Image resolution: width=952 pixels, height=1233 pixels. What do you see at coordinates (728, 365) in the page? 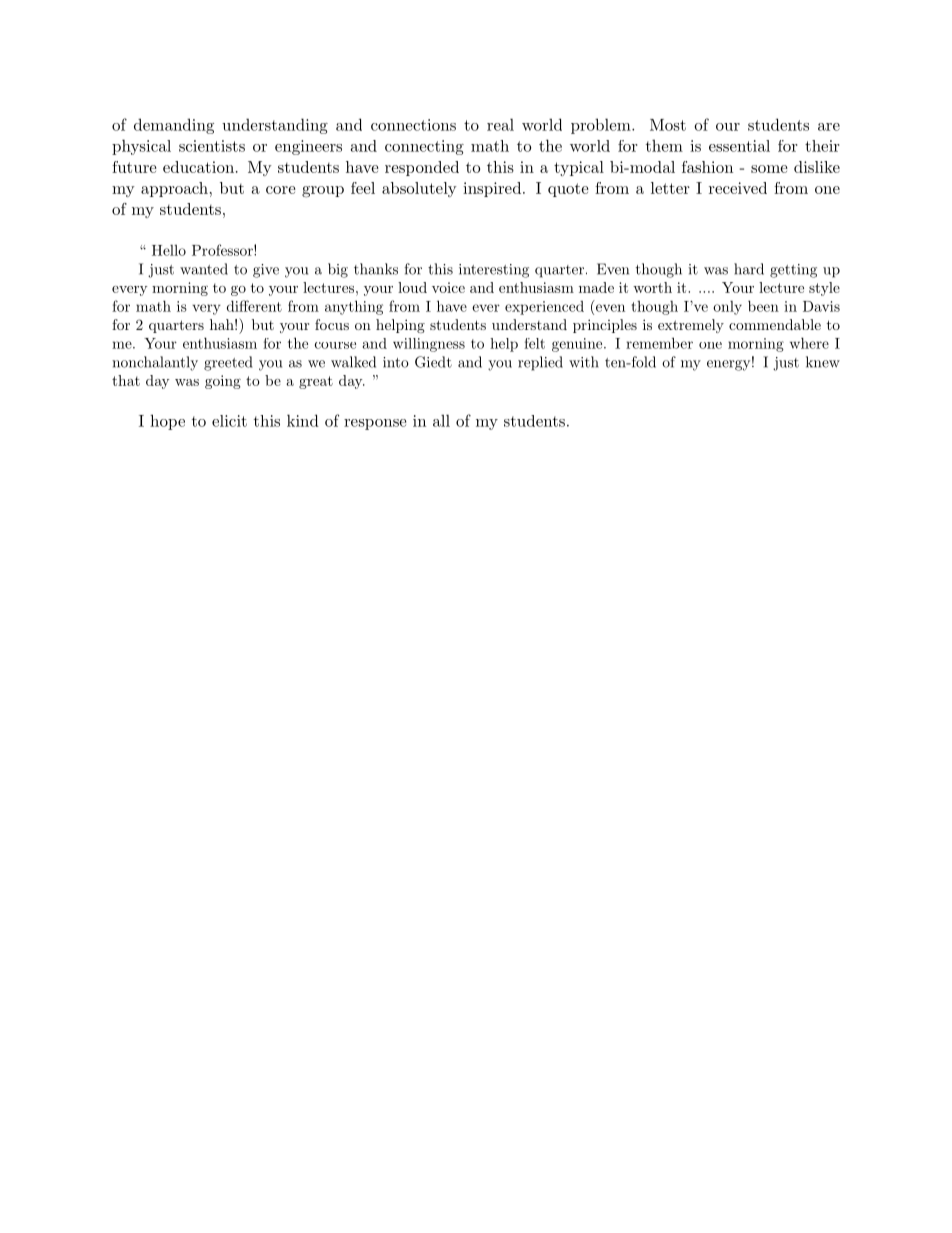
I see `energy` at bounding box center [728, 365].
